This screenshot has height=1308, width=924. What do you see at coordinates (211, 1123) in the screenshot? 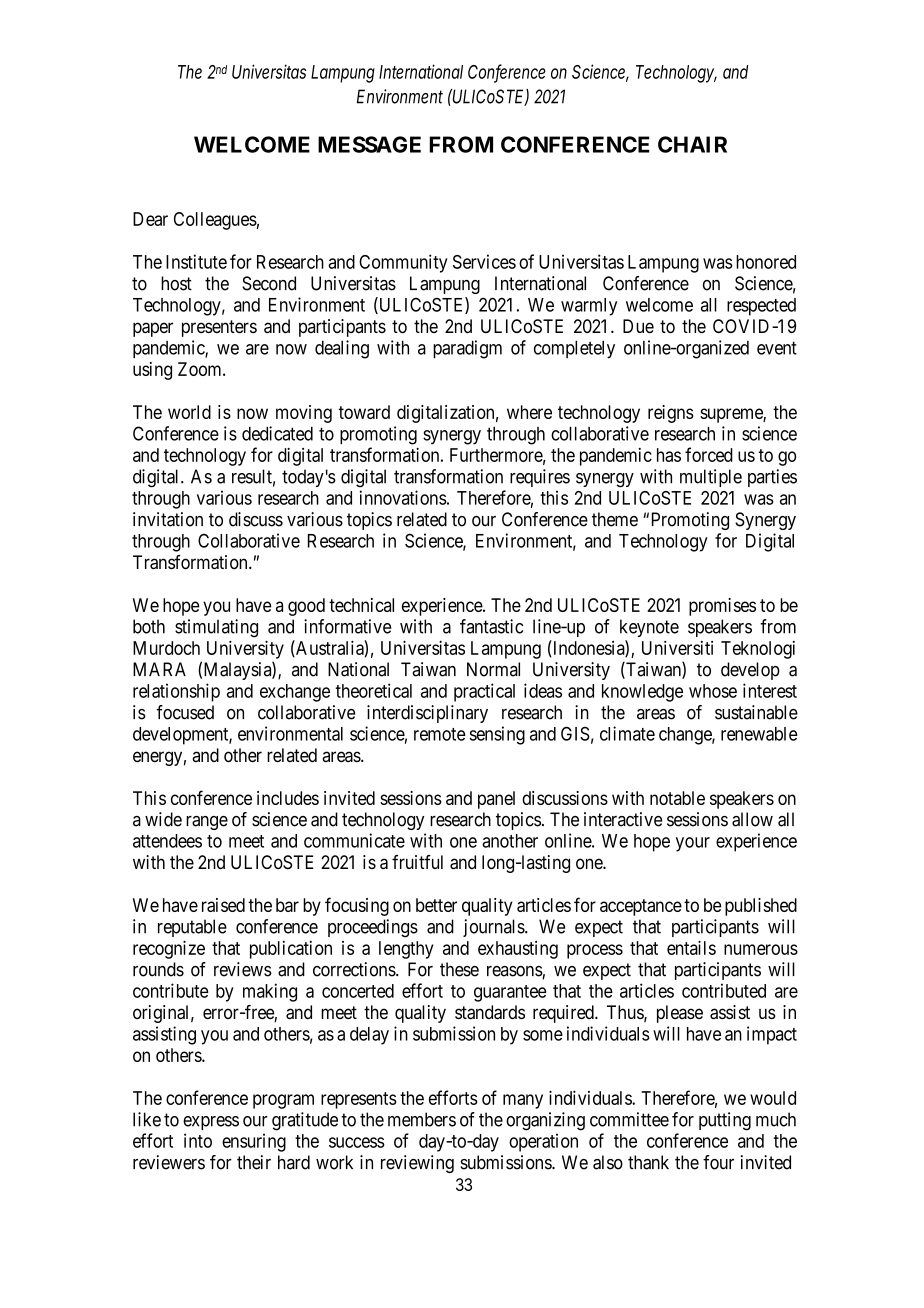
I see `express` at bounding box center [211, 1123].
